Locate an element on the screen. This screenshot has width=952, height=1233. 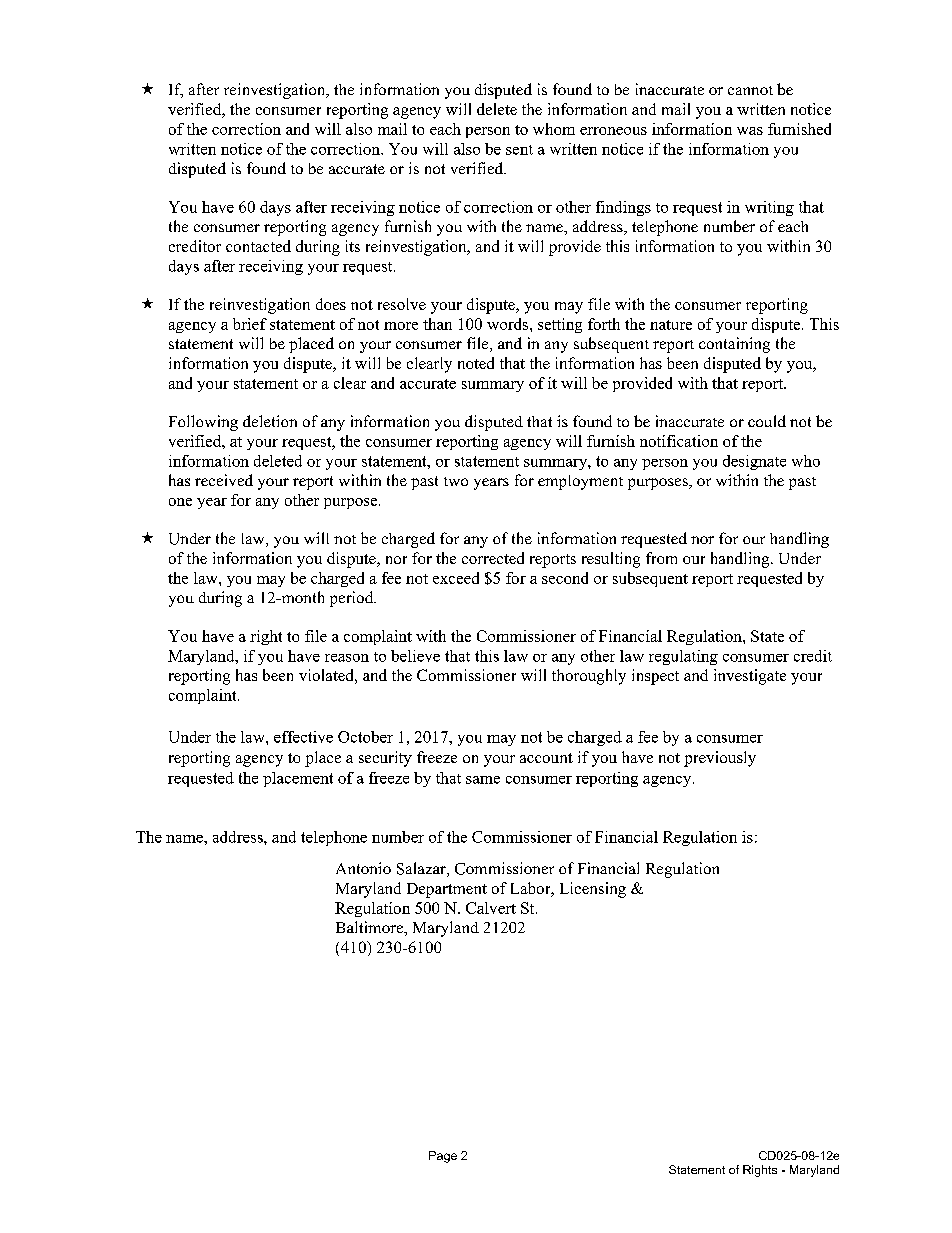
sent is located at coordinates (519, 150).
